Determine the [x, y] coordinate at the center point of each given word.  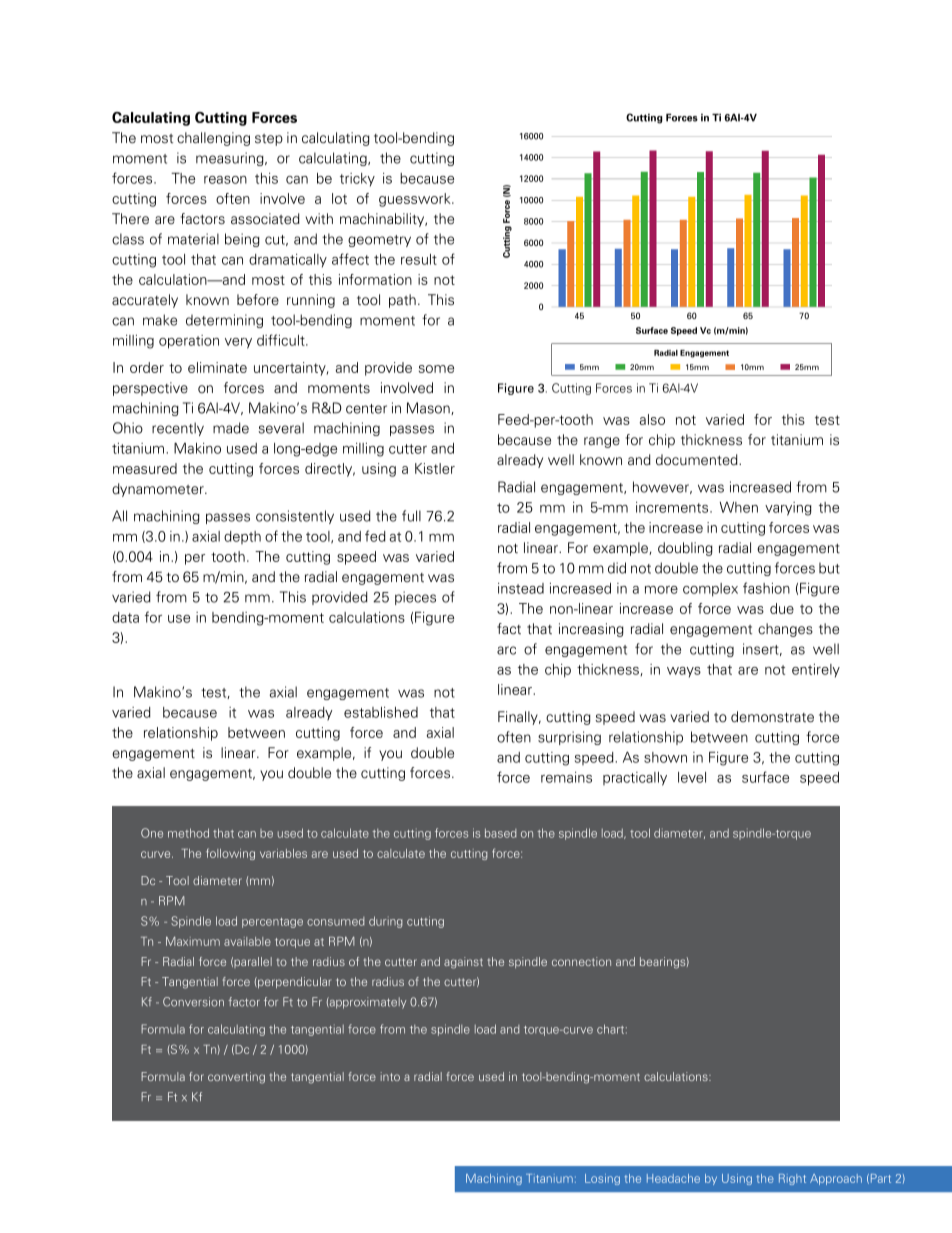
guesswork [416, 200]
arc [506, 650]
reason [225, 180]
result [419, 259]
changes [785, 630]
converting [236, 1078]
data [125, 617]
